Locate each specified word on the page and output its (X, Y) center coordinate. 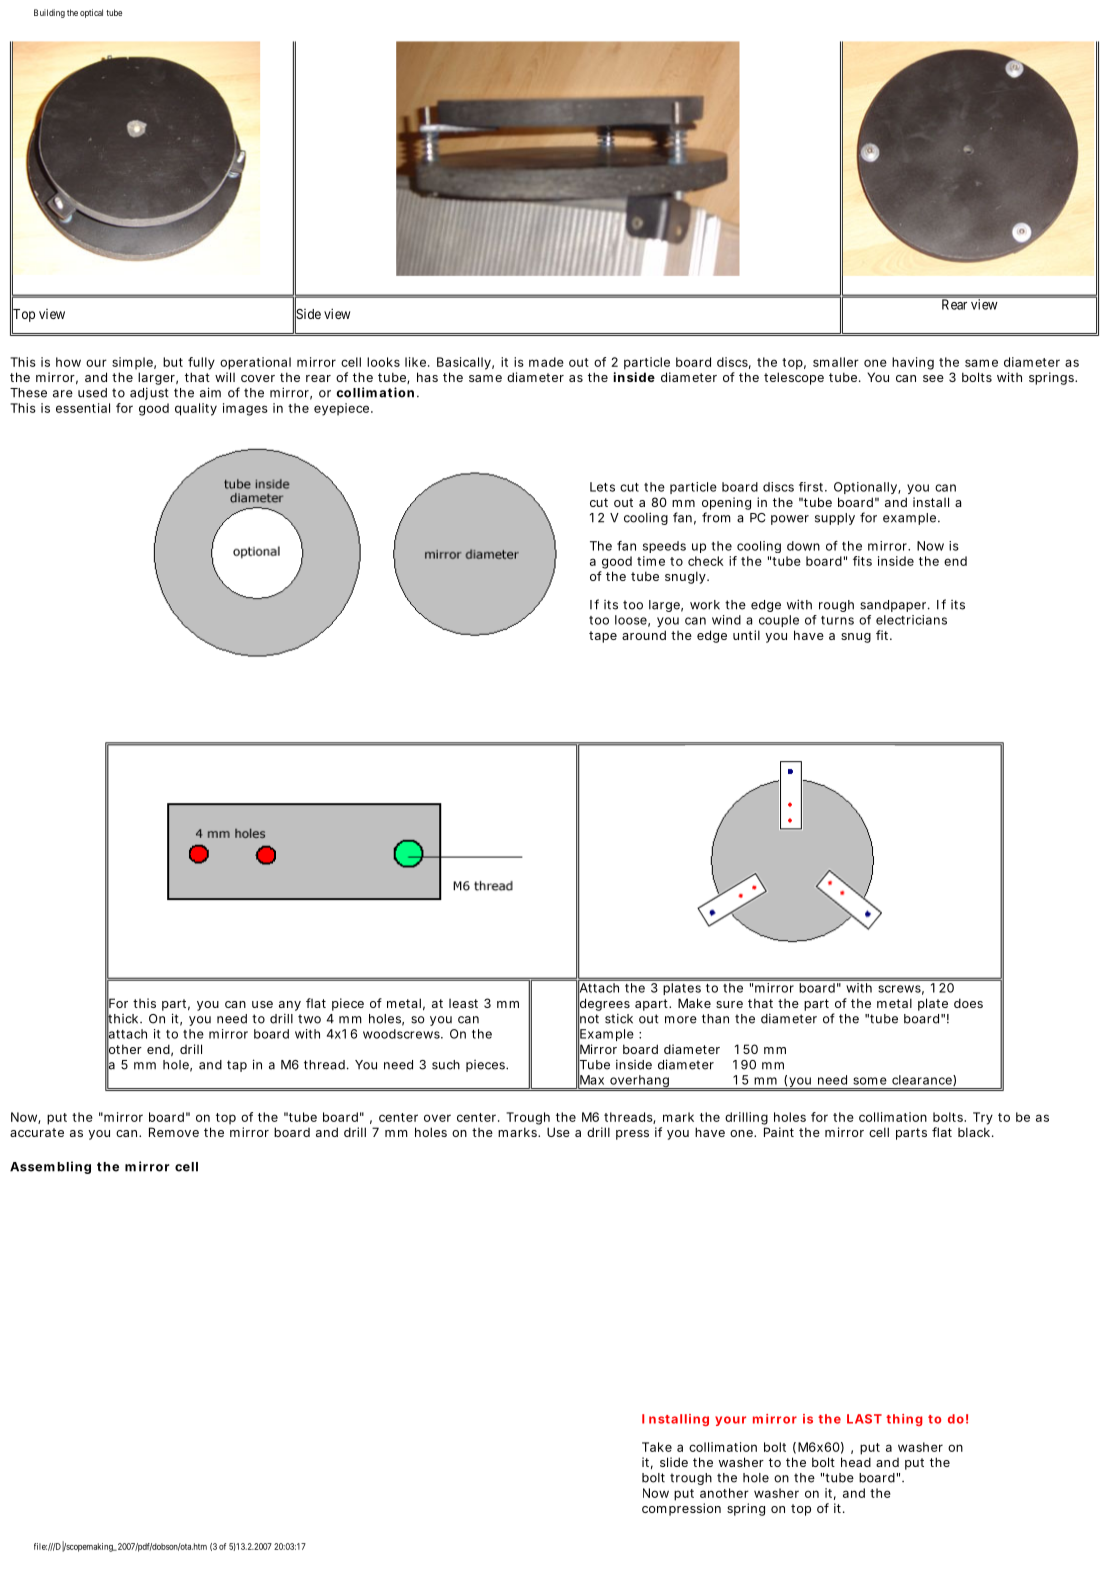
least (463, 1003)
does (968, 1003)
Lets (602, 487)
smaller (836, 362)
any (290, 1006)
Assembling (50, 1167)
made (546, 362)
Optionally (865, 488)
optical (91, 13)
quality (196, 409)
